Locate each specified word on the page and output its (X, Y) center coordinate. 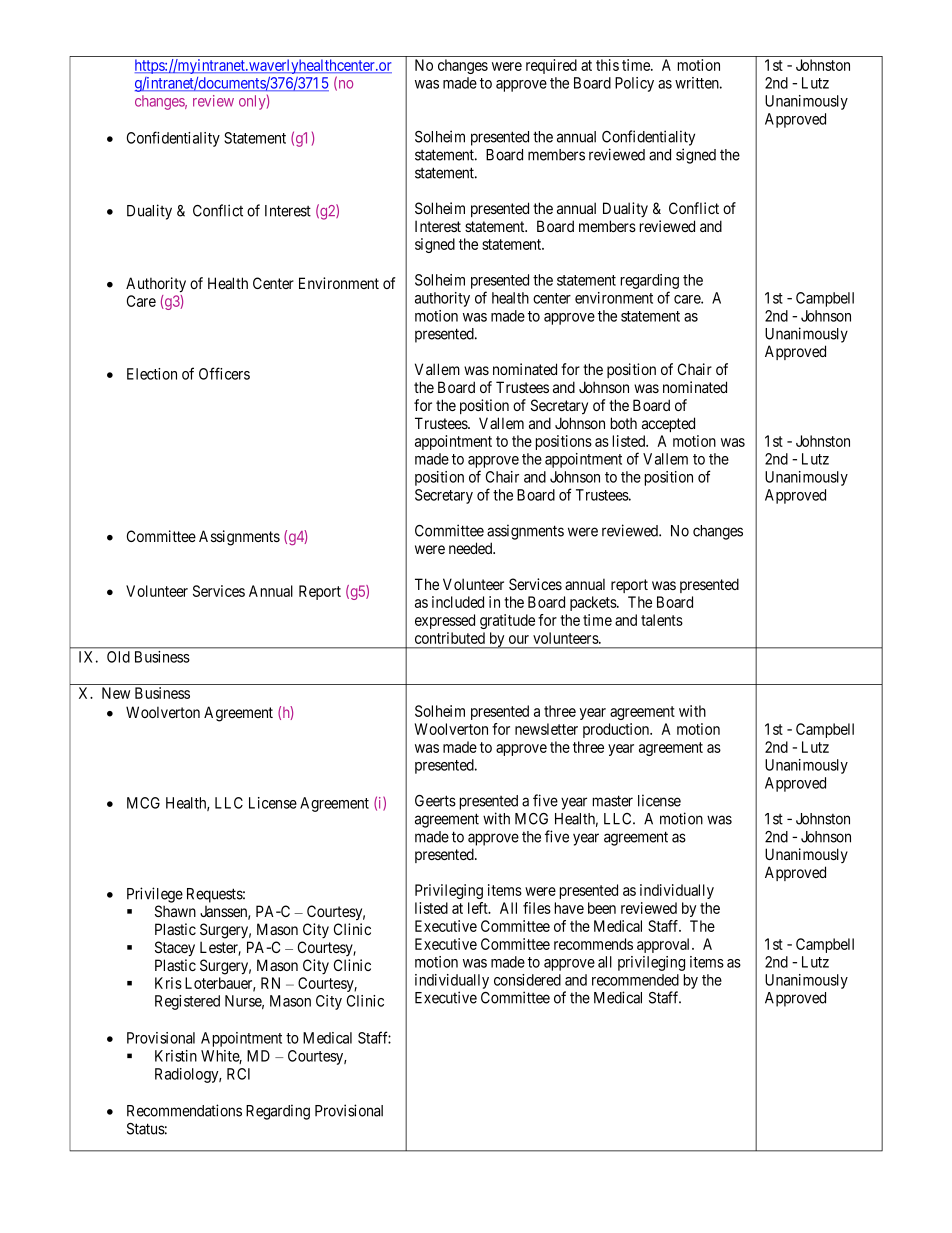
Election (152, 374)
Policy (634, 84)
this (607, 65)
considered (527, 980)
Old (118, 657)
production (617, 730)
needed (472, 548)
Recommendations (184, 1110)
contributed (450, 638)
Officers (224, 373)
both (624, 423)
